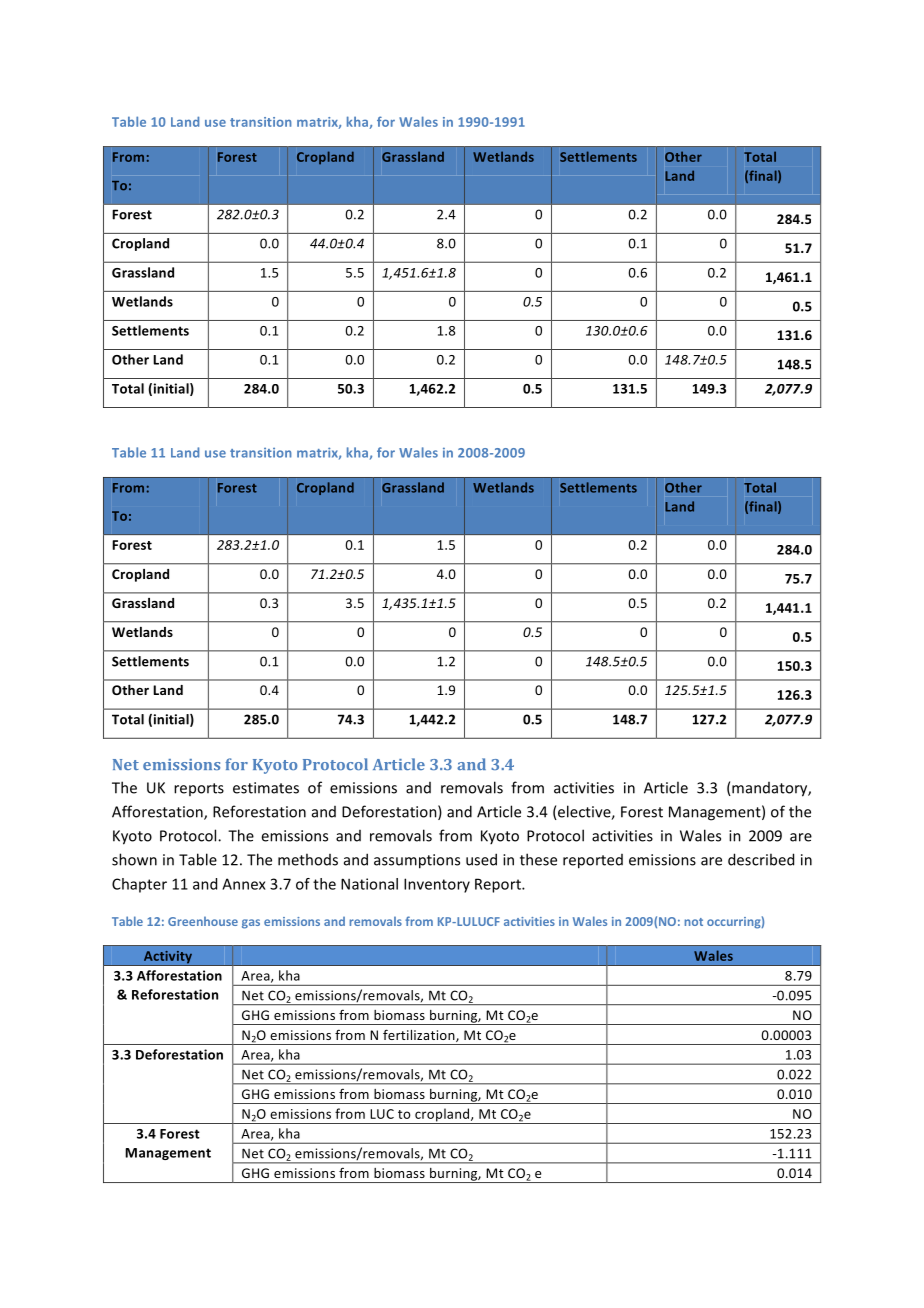 The height and width of the image is (1308, 924). What do you see at coordinates (761, 859) in the image?
I see `described` at bounding box center [761, 859].
